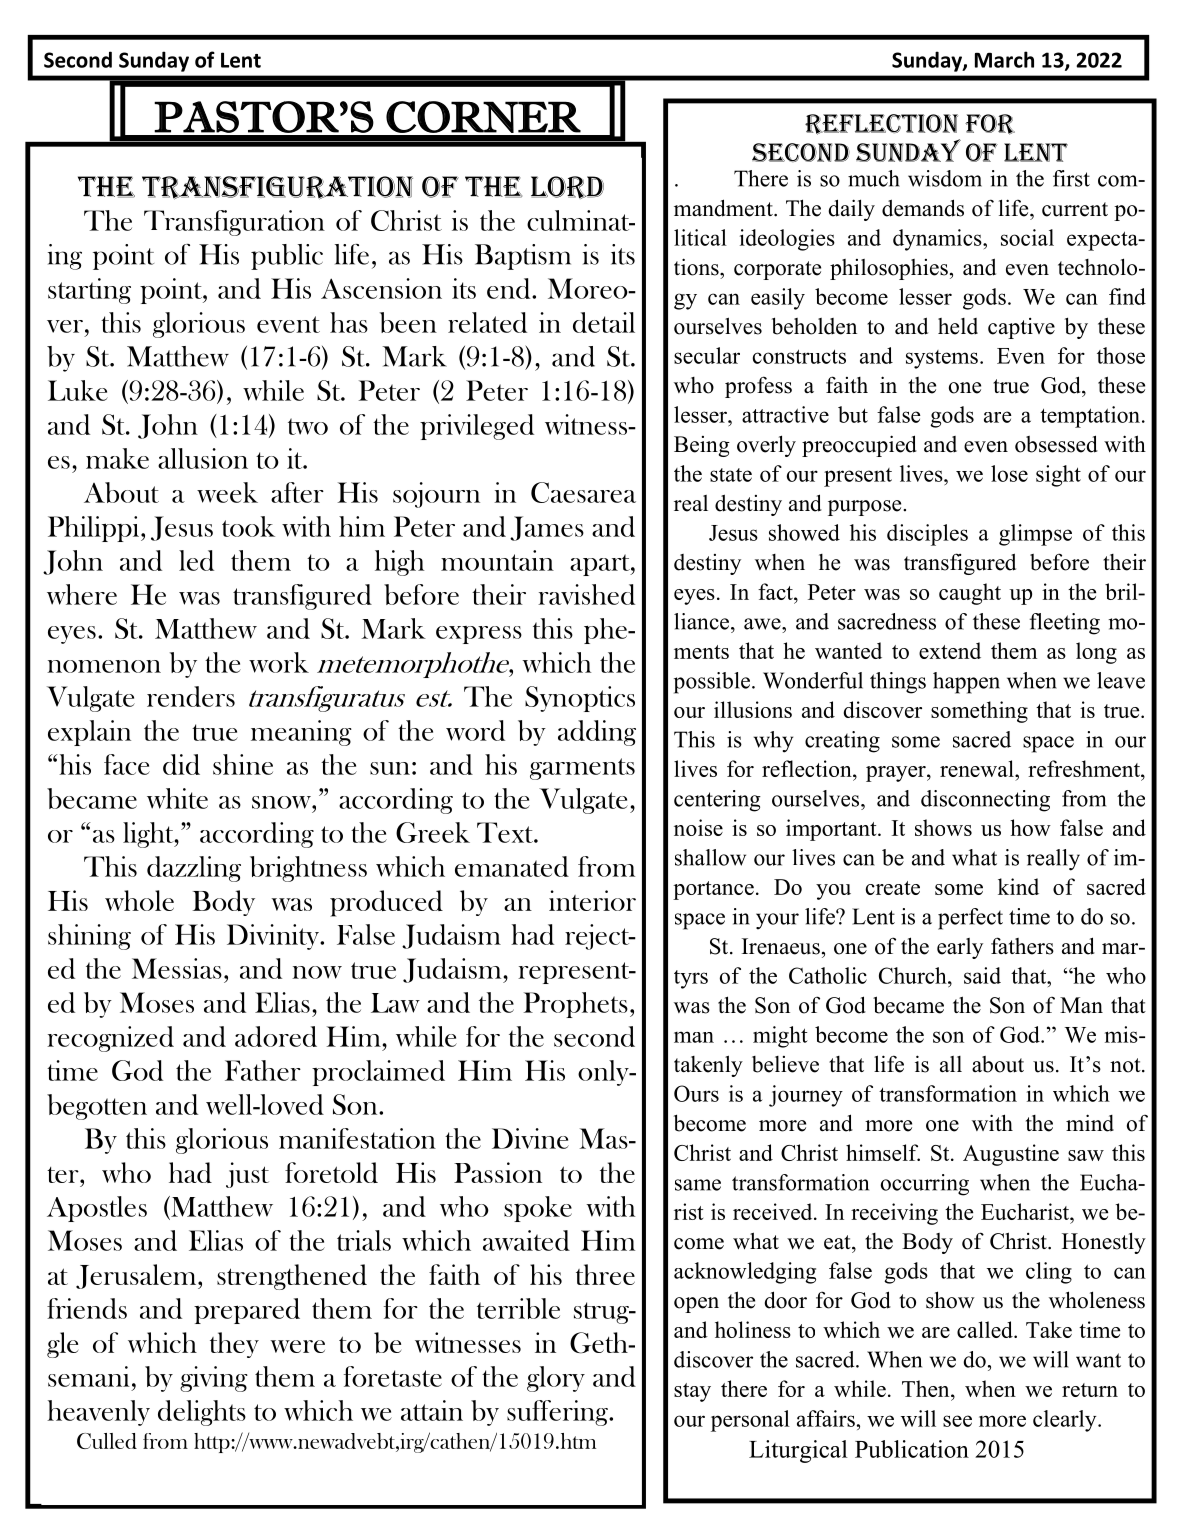 This page has width=1184, height=1533. I want to click on starting, so click(89, 291).
